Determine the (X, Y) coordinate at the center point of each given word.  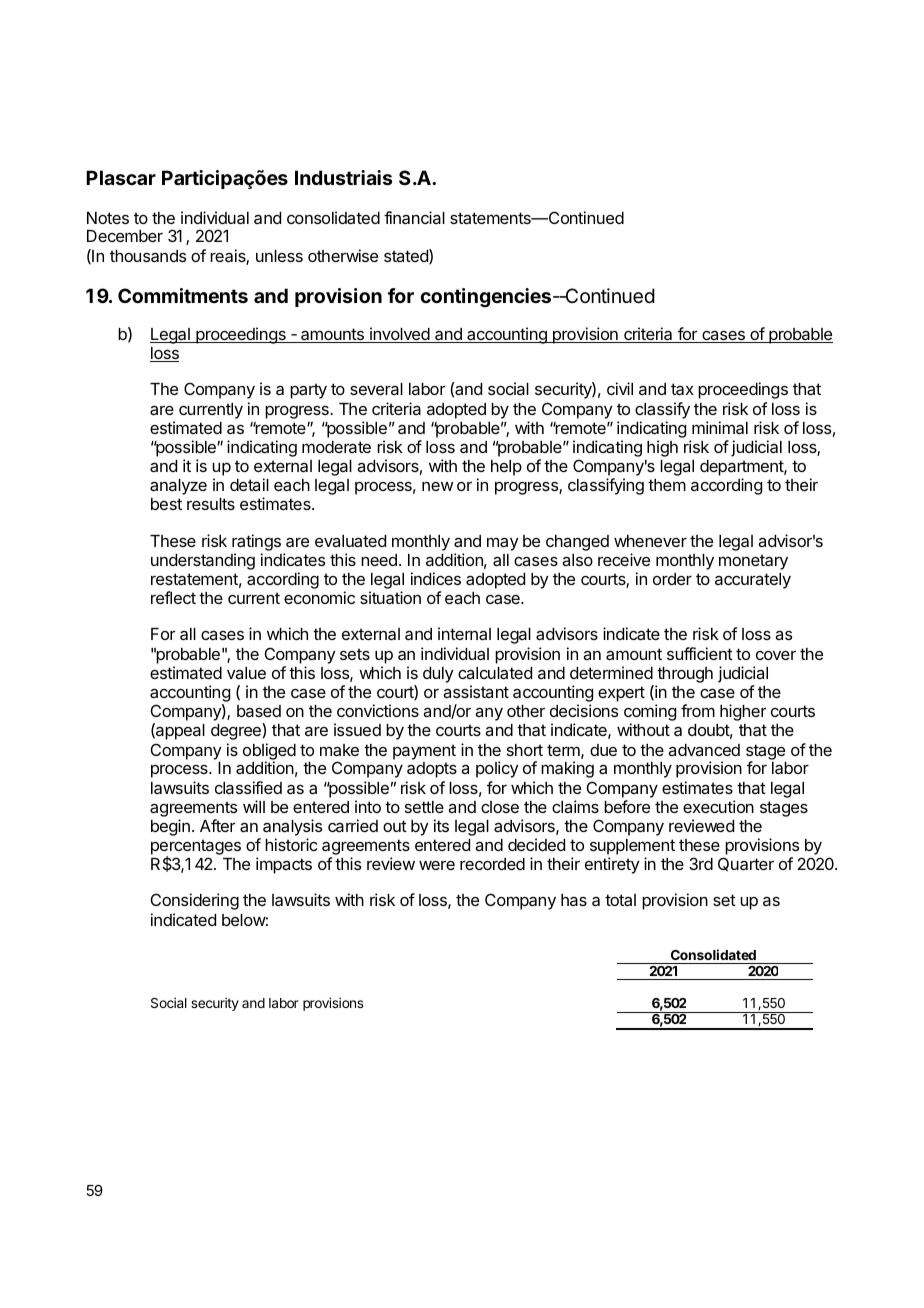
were (437, 865)
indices (436, 578)
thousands (148, 256)
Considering (195, 901)
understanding (203, 561)
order (672, 579)
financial (414, 217)
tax (682, 389)
